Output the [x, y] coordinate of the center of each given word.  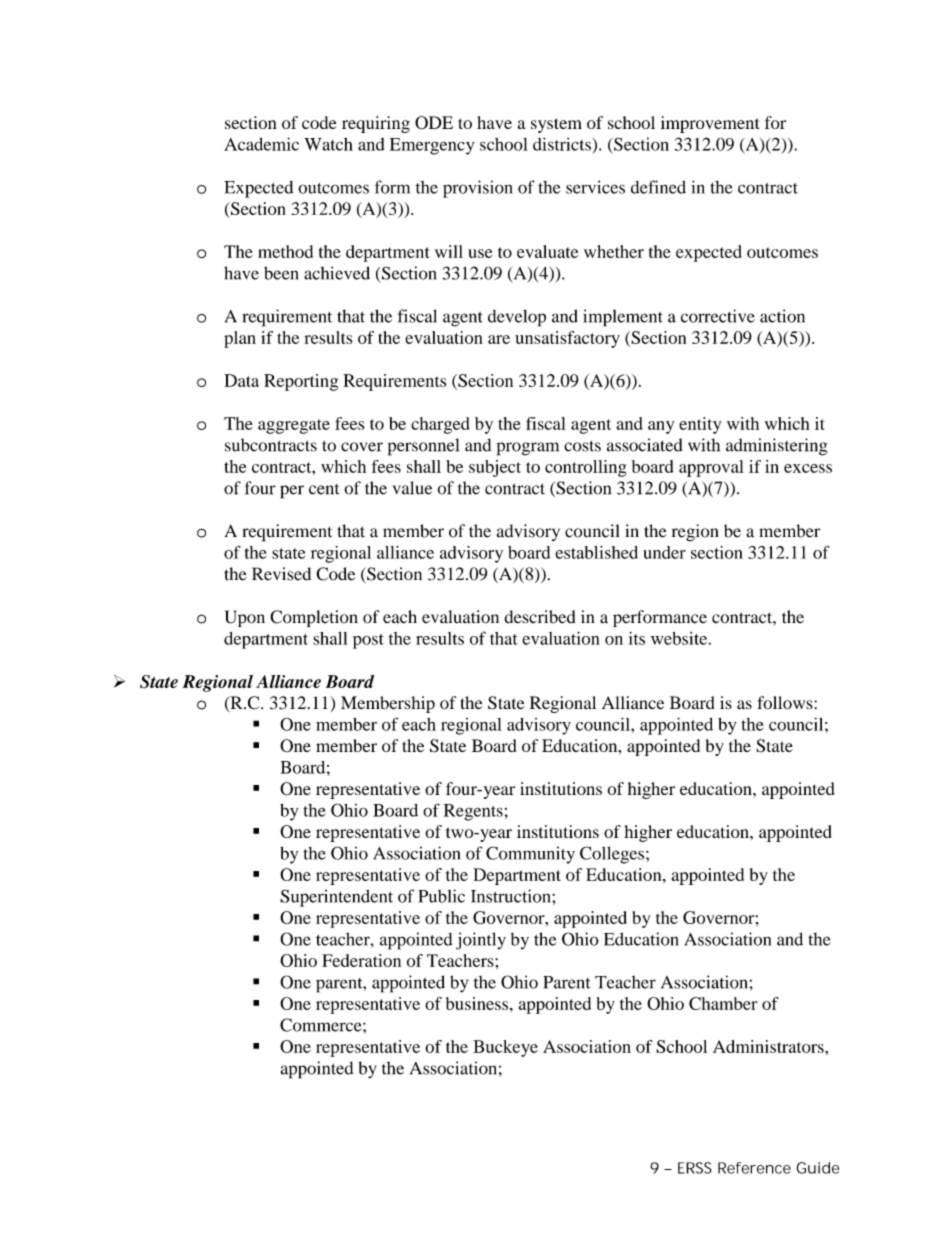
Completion [314, 618]
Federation [361, 960]
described [540, 617]
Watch [328, 144]
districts [563, 144]
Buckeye [505, 1048]
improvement [710, 124]
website [680, 638]
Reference [754, 1168]
